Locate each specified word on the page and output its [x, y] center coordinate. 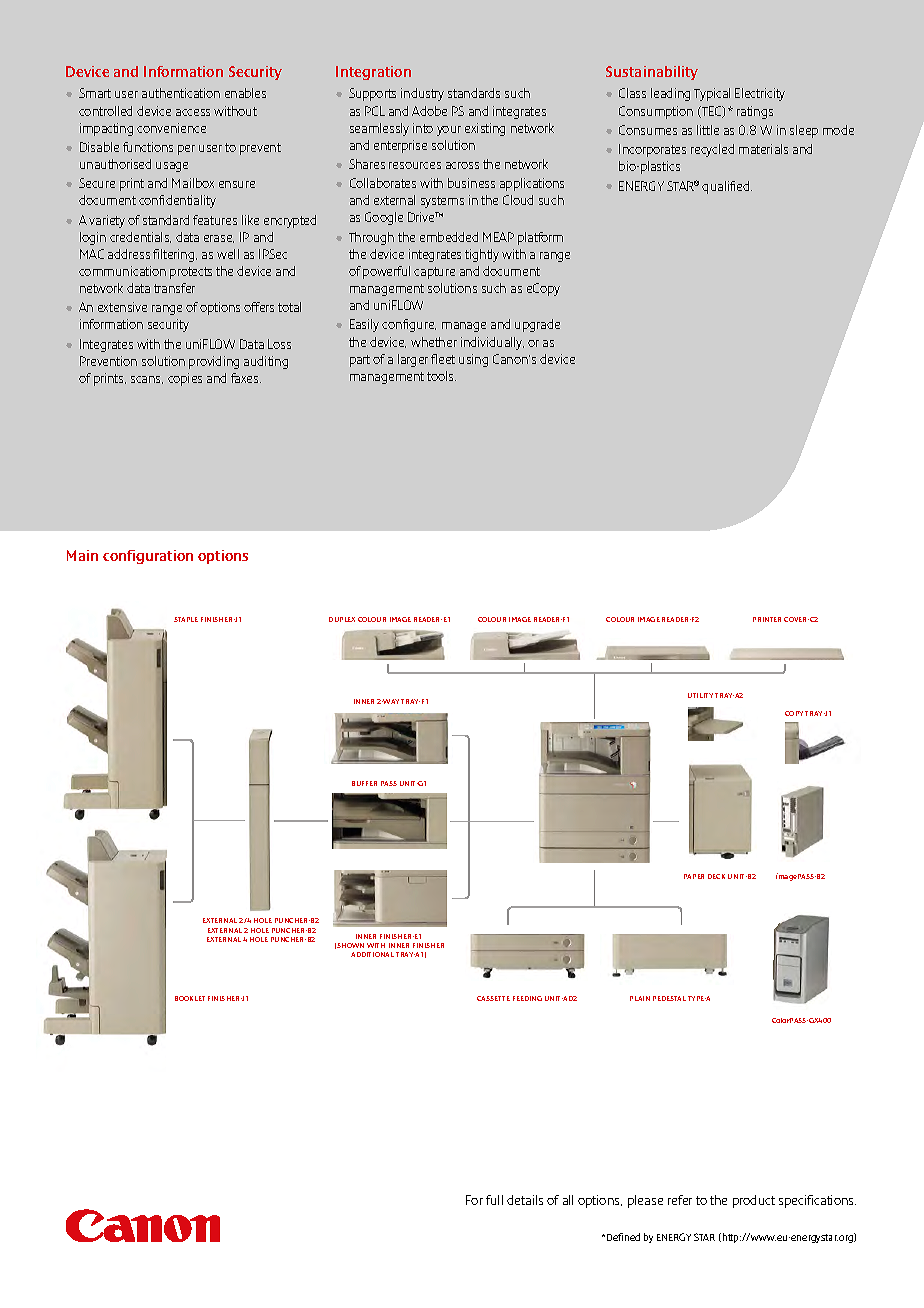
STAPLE [186, 619]
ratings [755, 112]
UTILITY [700, 695]
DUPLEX [342, 619]
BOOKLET [190, 998]
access [193, 112]
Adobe [429, 111]
